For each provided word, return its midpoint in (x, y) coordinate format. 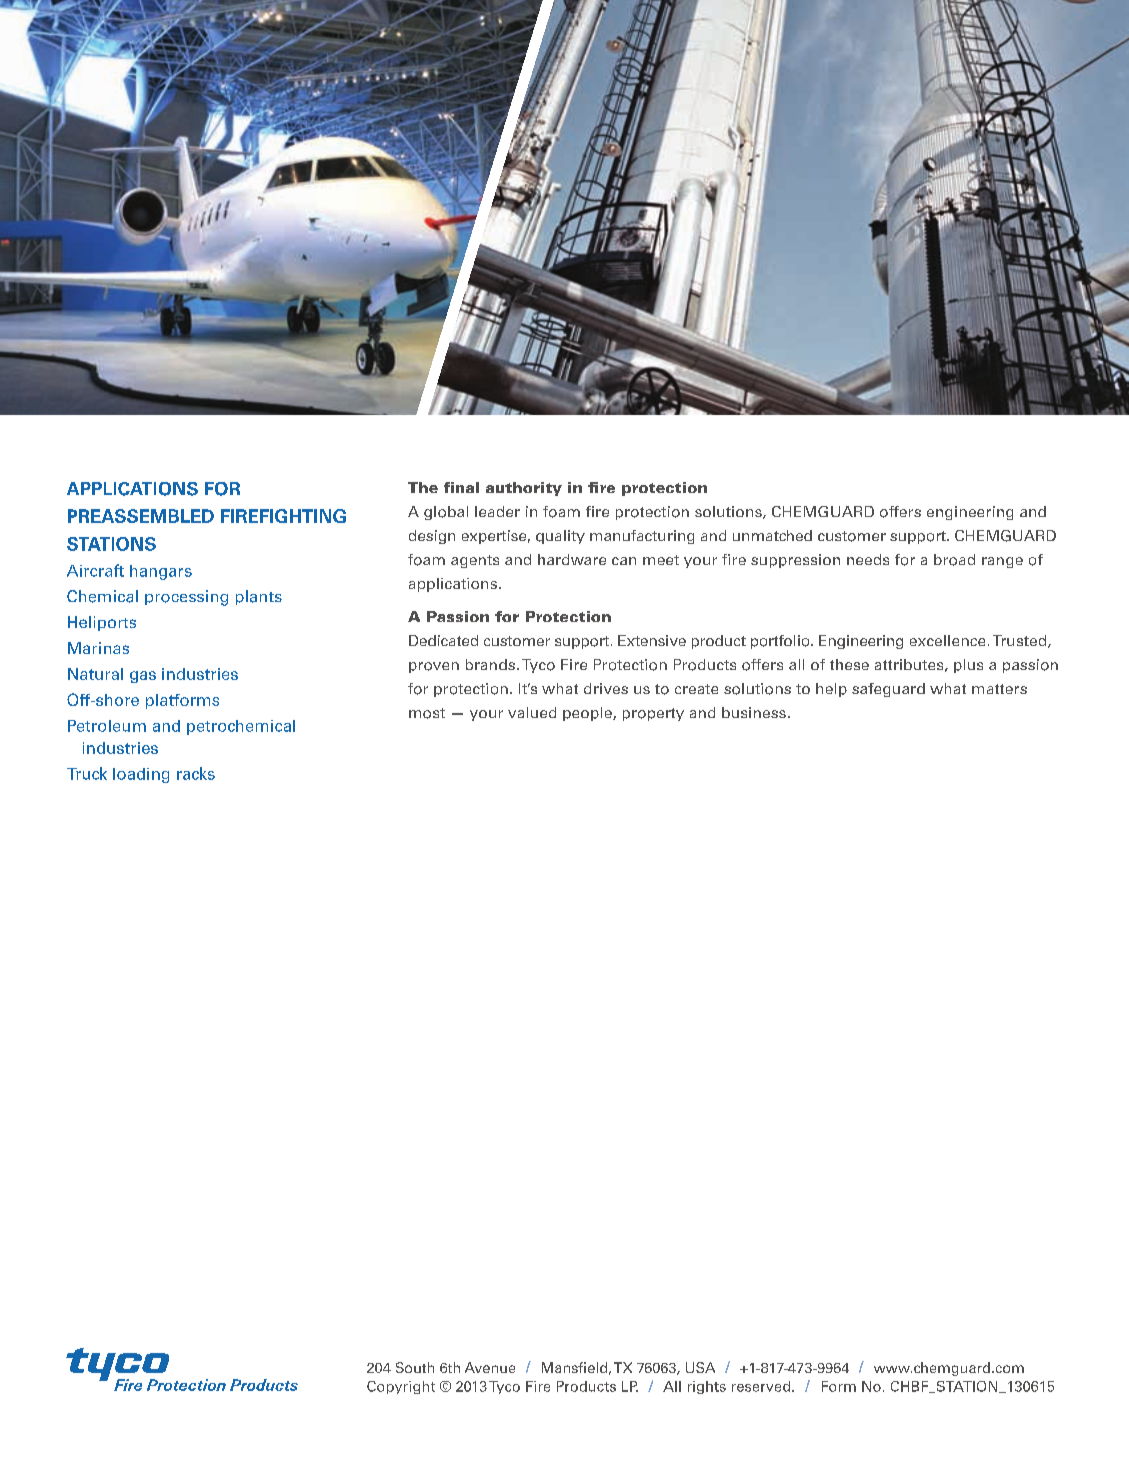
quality (560, 537)
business (754, 712)
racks (196, 773)
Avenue (490, 1367)
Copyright (401, 1387)
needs (868, 559)
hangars (161, 572)
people (588, 714)
